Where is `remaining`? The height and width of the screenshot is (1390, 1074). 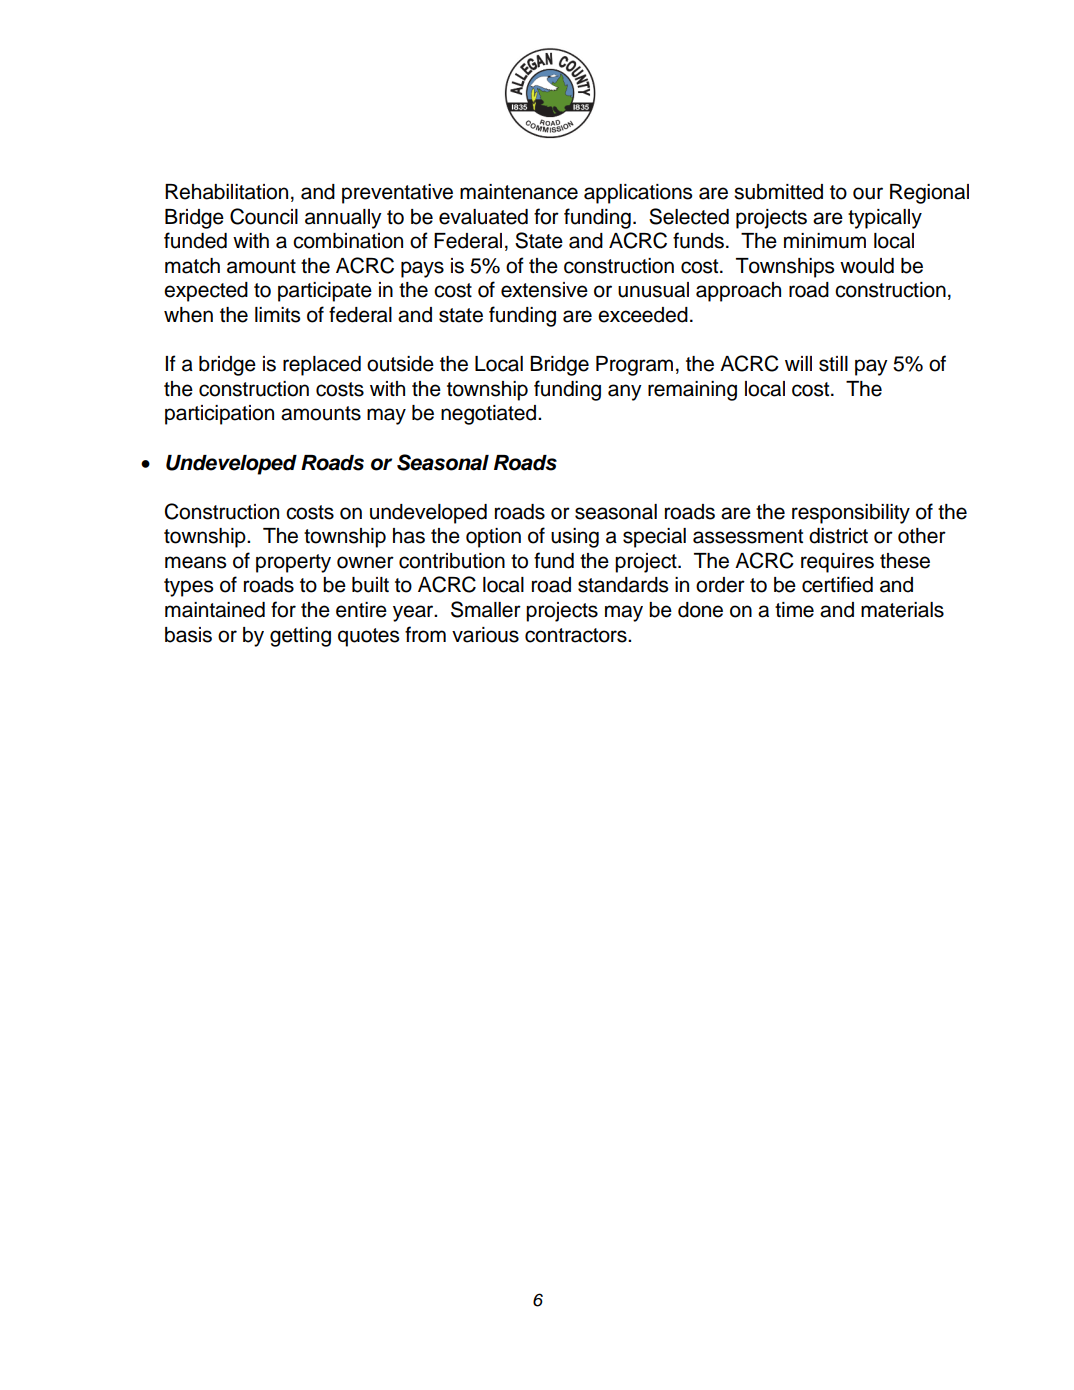 remaining is located at coordinates (692, 391).
